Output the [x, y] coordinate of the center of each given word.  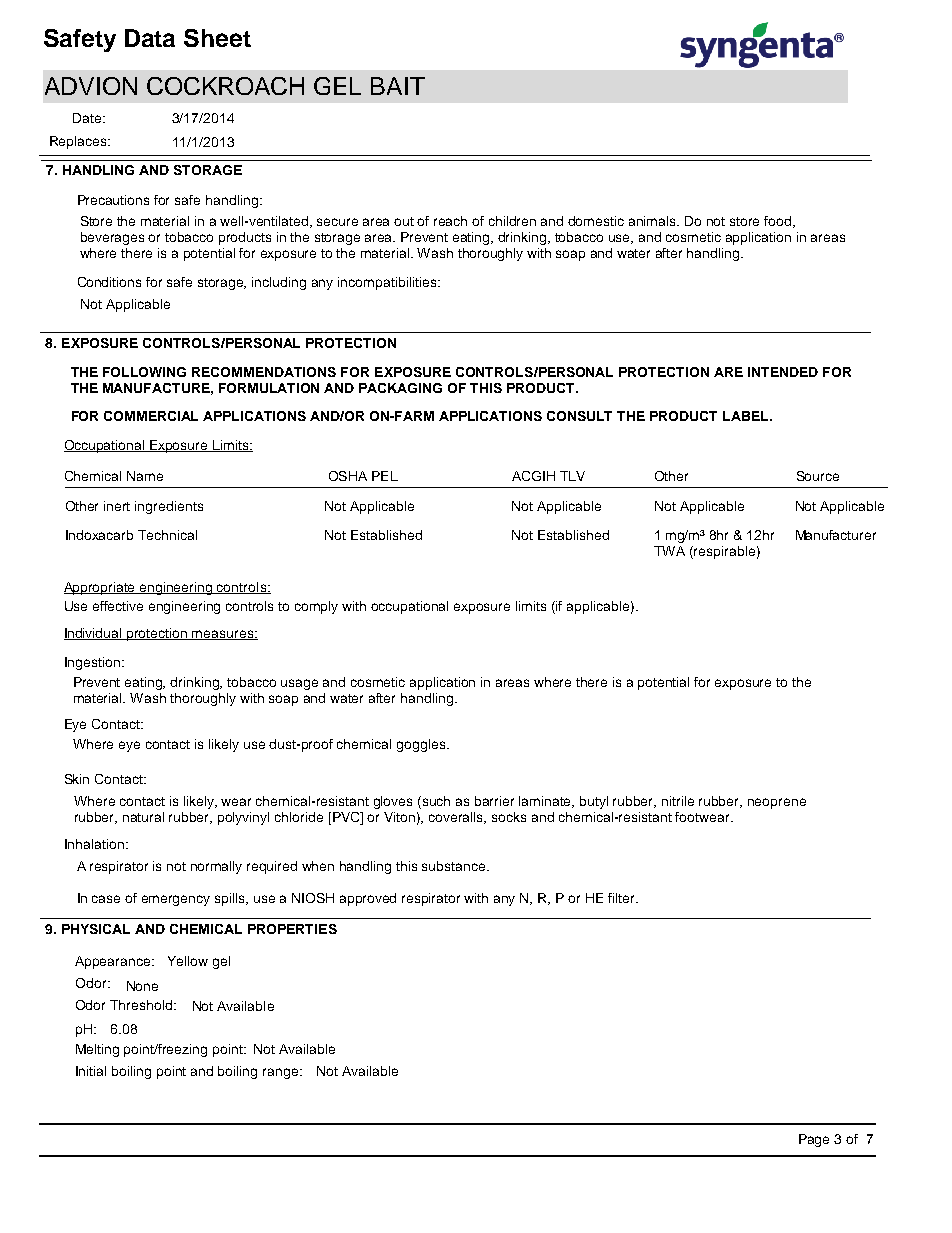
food [779, 222]
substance [455, 866]
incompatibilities [388, 283]
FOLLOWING [144, 372]
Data [150, 38]
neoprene [777, 803]
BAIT [398, 86]
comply [316, 607]
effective [118, 606]
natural [143, 817]
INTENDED [783, 372]
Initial [91, 1071]
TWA [669, 551]
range [282, 1073]
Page [814, 1140]
